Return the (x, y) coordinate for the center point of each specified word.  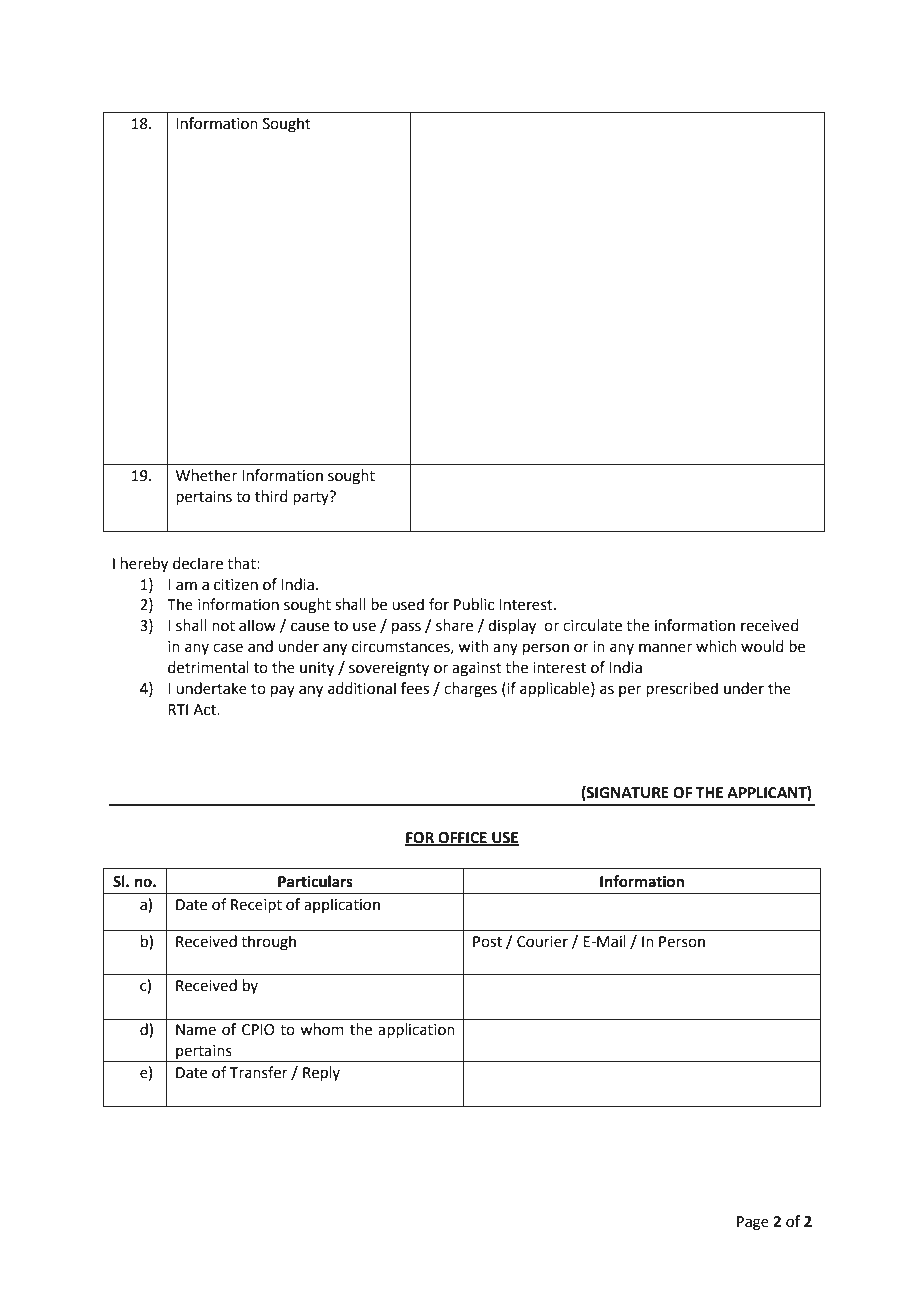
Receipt (256, 906)
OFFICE (462, 838)
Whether (206, 475)
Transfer (259, 1072)
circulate (592, 625)
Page (753, 1223)
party (312, 498)
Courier (542, 942)
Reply (321, 1073)
